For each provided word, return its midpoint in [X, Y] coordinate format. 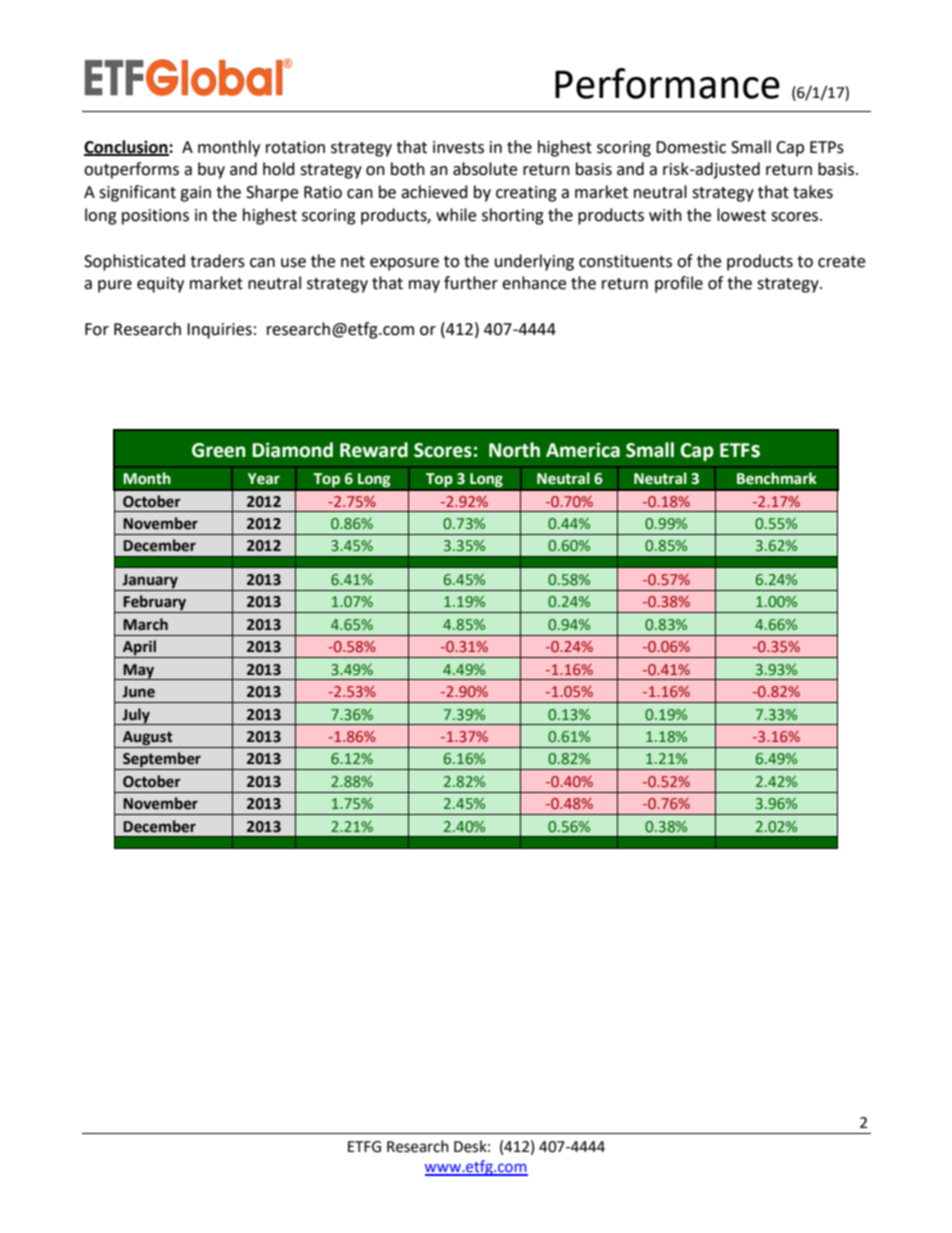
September [162, 761]
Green [218, 450]
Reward [374, 450]
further [471, 283]
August [148, 738]
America [583, 450]
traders [217, 261]
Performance [667, 83]
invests [458, 147]
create [841, 262]
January [150, 581]
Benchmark [777, 478]
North [514, 450]
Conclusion [127, 147]
